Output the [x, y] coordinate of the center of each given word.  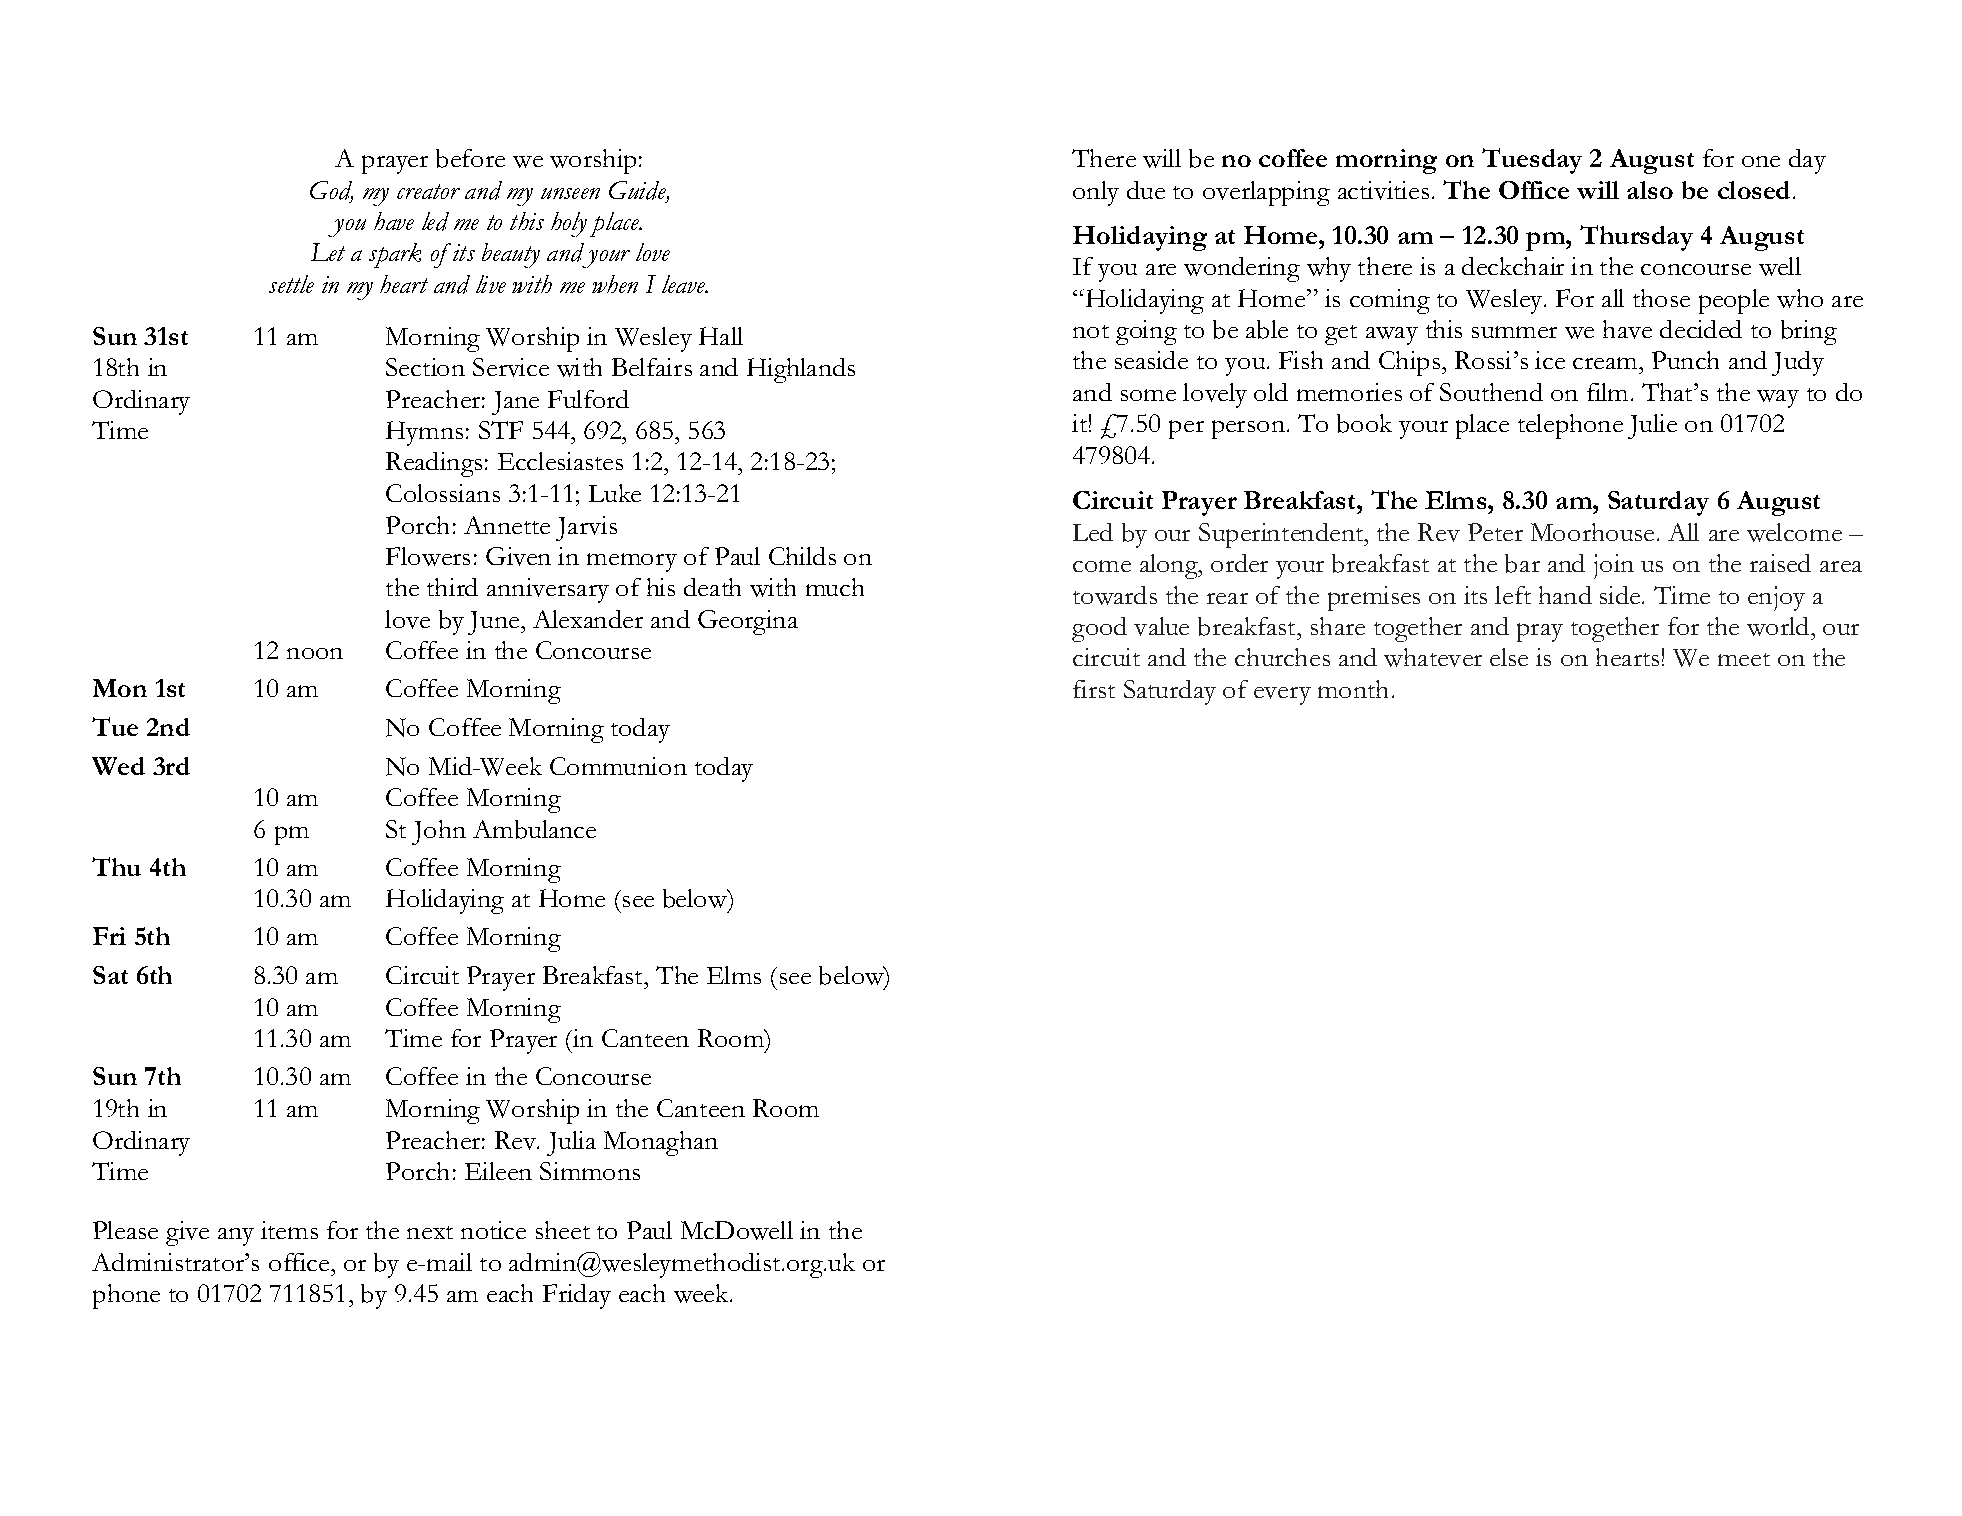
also [1650, 190]
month [1353, 689]
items [289, 1230]
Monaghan [661, 1143]
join [1614, 566]
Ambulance [534, 829]
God [331, 191]
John [439, 832]
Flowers [428, 556]
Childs [802, 556]
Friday [577, 1296]
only [1096, 193]
